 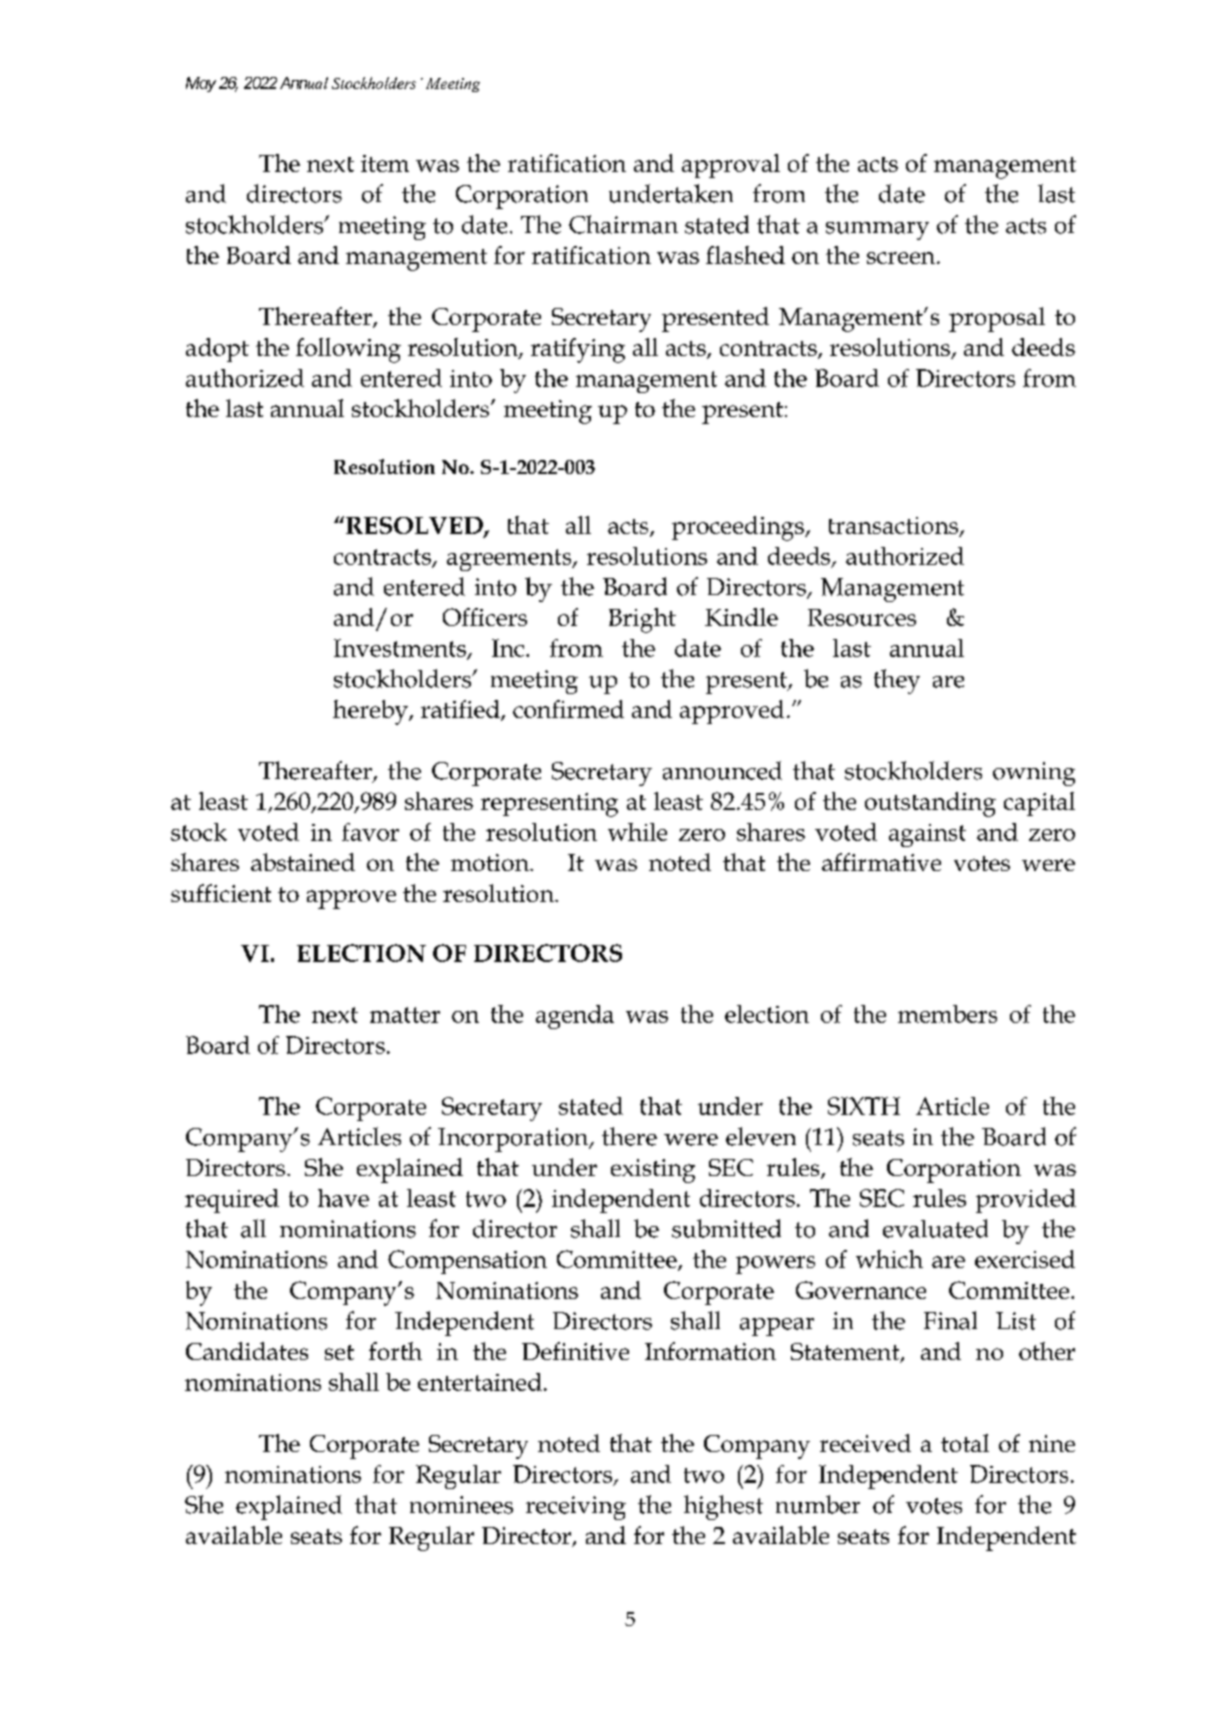 What do you see at coordinates (965, 1443) in the screenshot?
I see `total` at bounding box center [965, 1443].
